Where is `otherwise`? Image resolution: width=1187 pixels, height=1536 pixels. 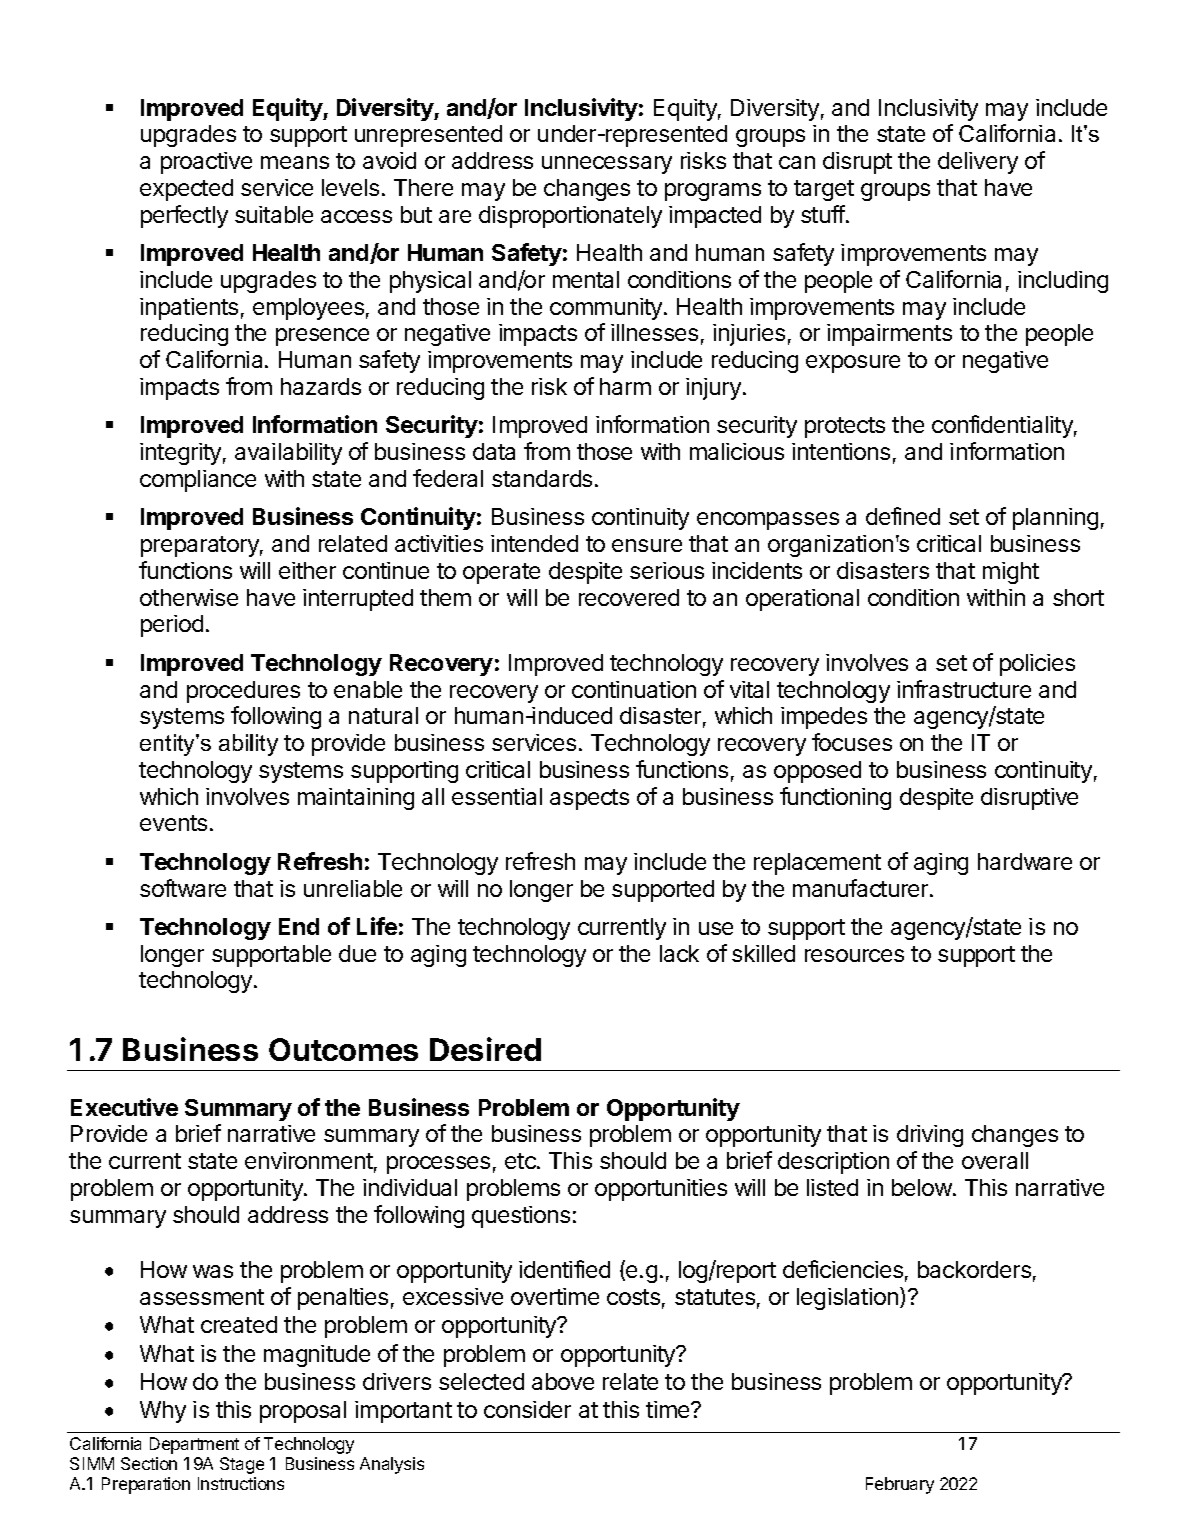 otherwise is located at coordinates (189, 597).
